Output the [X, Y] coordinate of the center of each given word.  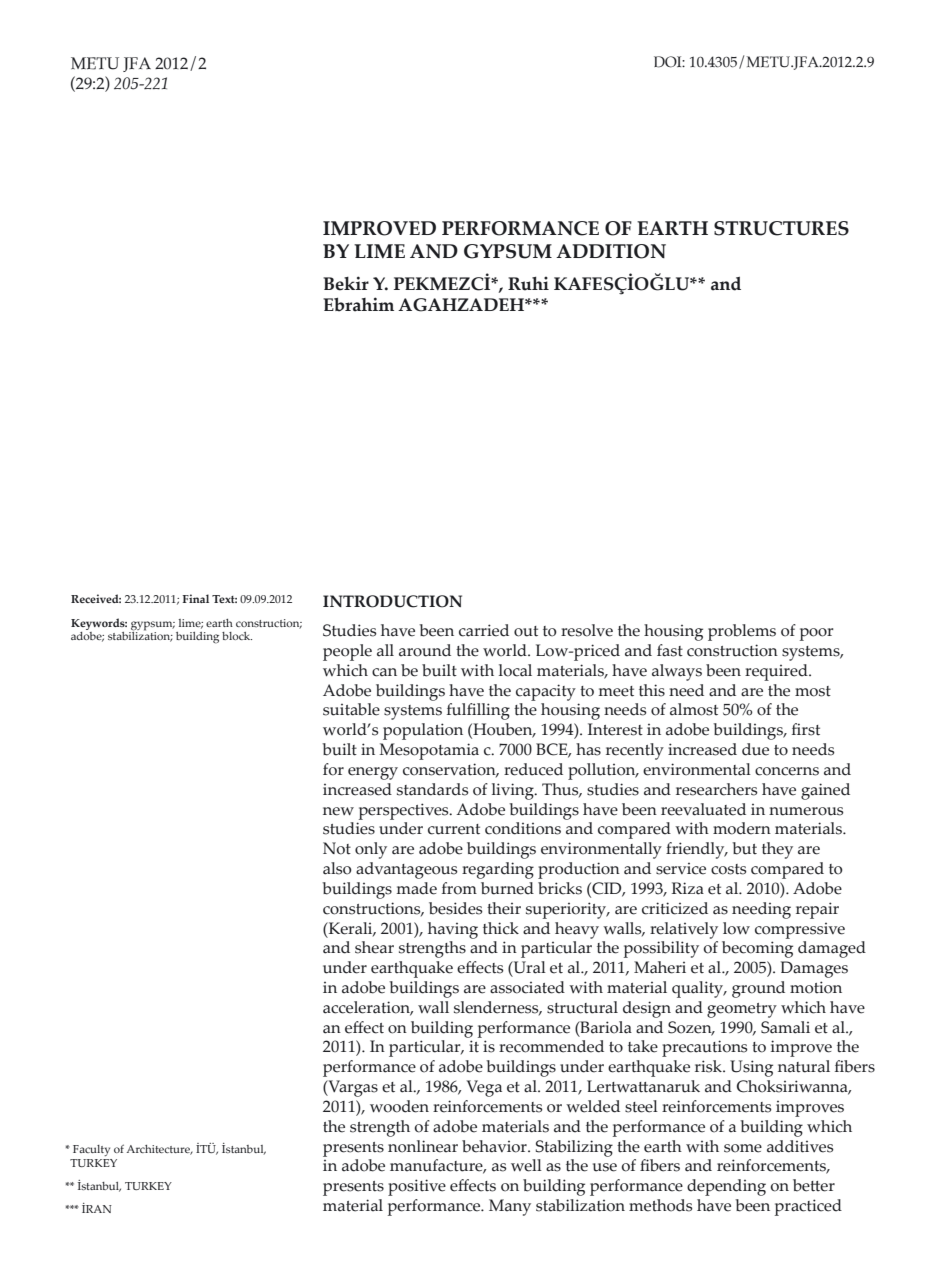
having [453, 930]
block [237, 636]
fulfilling [478, 711]
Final [196, 598]
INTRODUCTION [392, 601]
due [755, 749]
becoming [757, 949]
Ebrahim [358, 304]
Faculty [91, 1150]
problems [742, 632]
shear [374, 947]
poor [817, 634]
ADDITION [611, 251]
